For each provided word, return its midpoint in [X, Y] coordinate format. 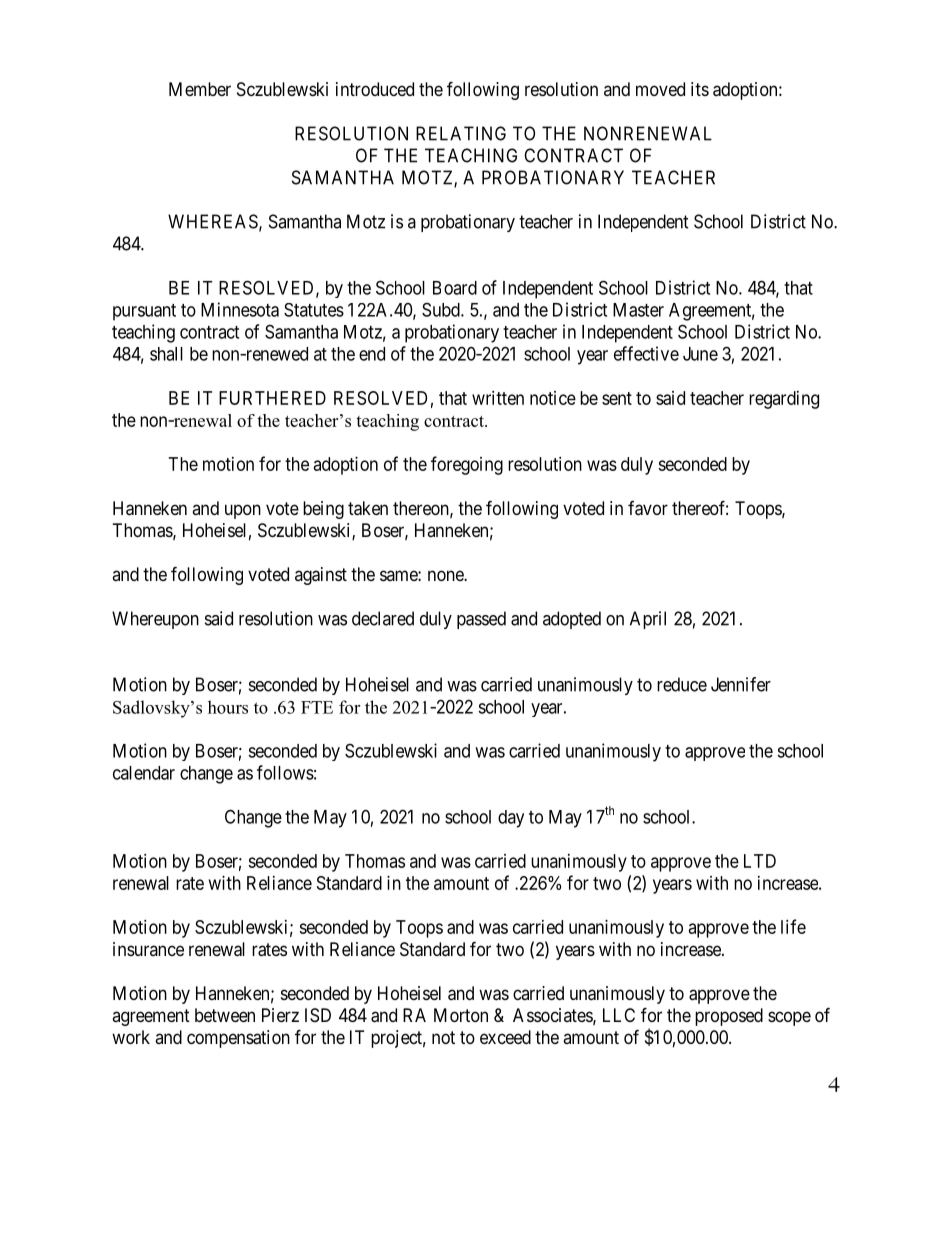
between [225, 1015]
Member [200, 89]
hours [228, 707]
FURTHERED [272, 398]
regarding [784, 400]
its [700, 89]
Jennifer [741, 684]
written [498, 398]
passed [481, 620]
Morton [461, 1015]
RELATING [461, 133]
